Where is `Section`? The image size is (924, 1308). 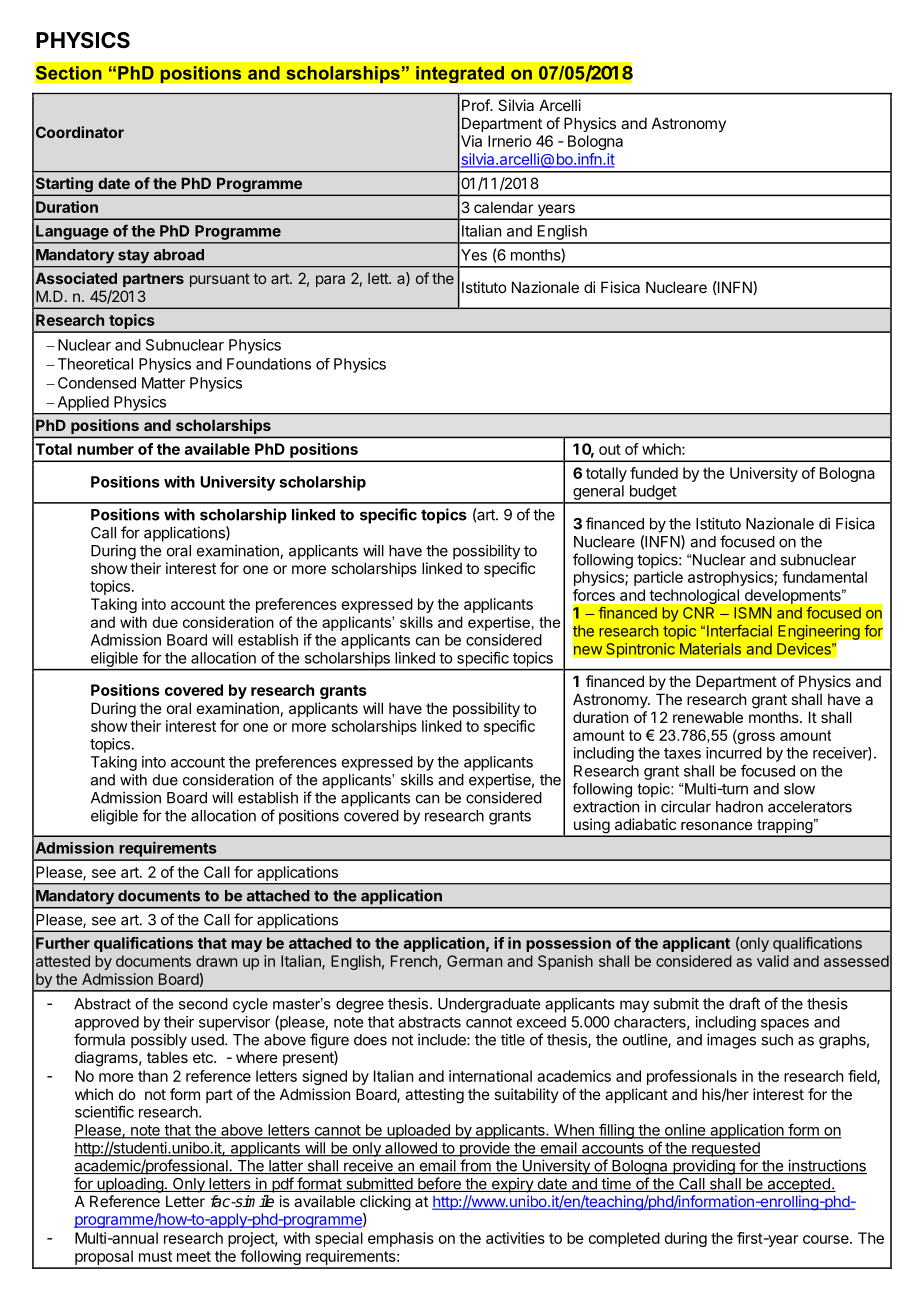 Section is located at coordinates (69, 72).
